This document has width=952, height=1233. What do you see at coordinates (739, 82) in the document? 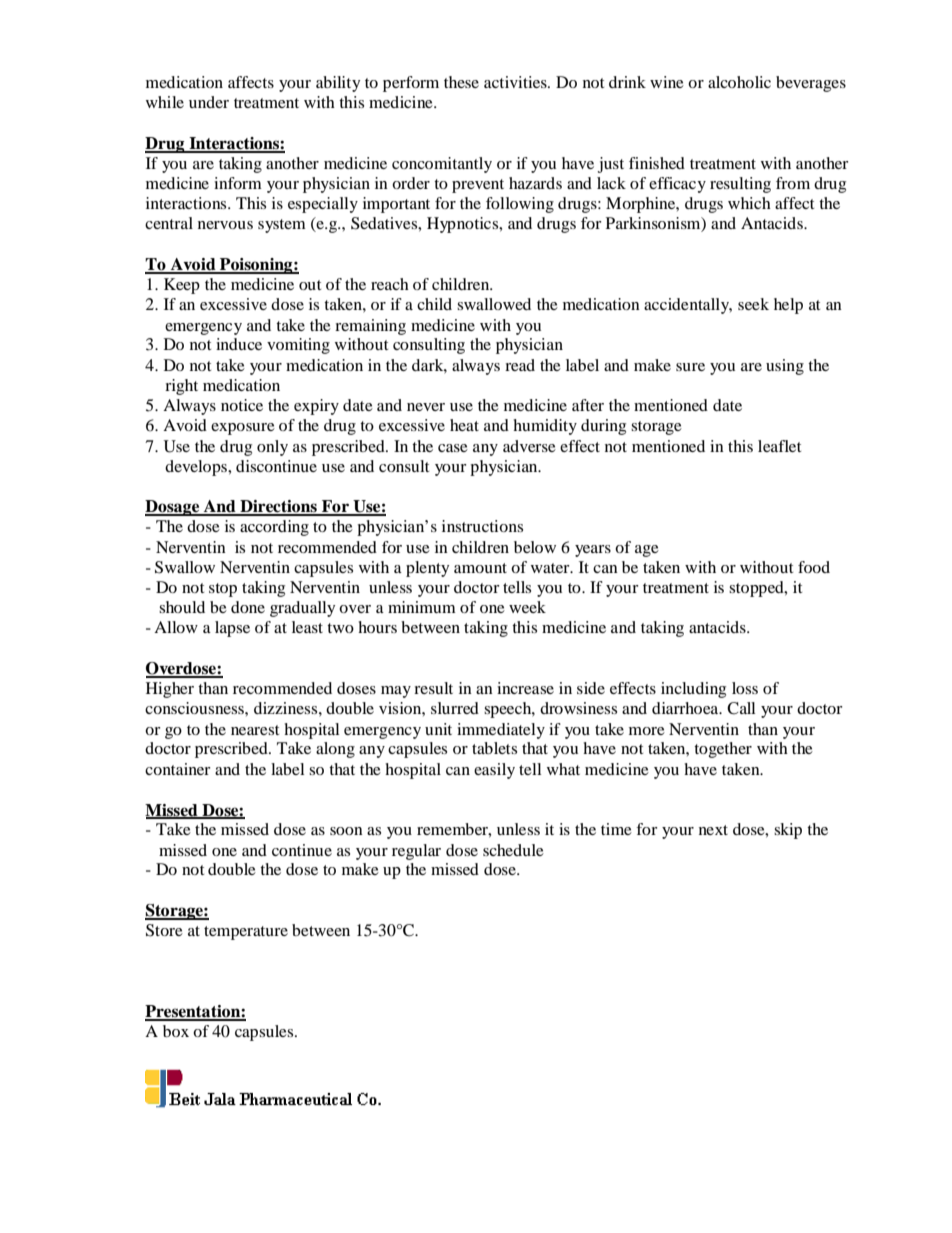
I see `alcoholic` at bounding box center [739, 82].
